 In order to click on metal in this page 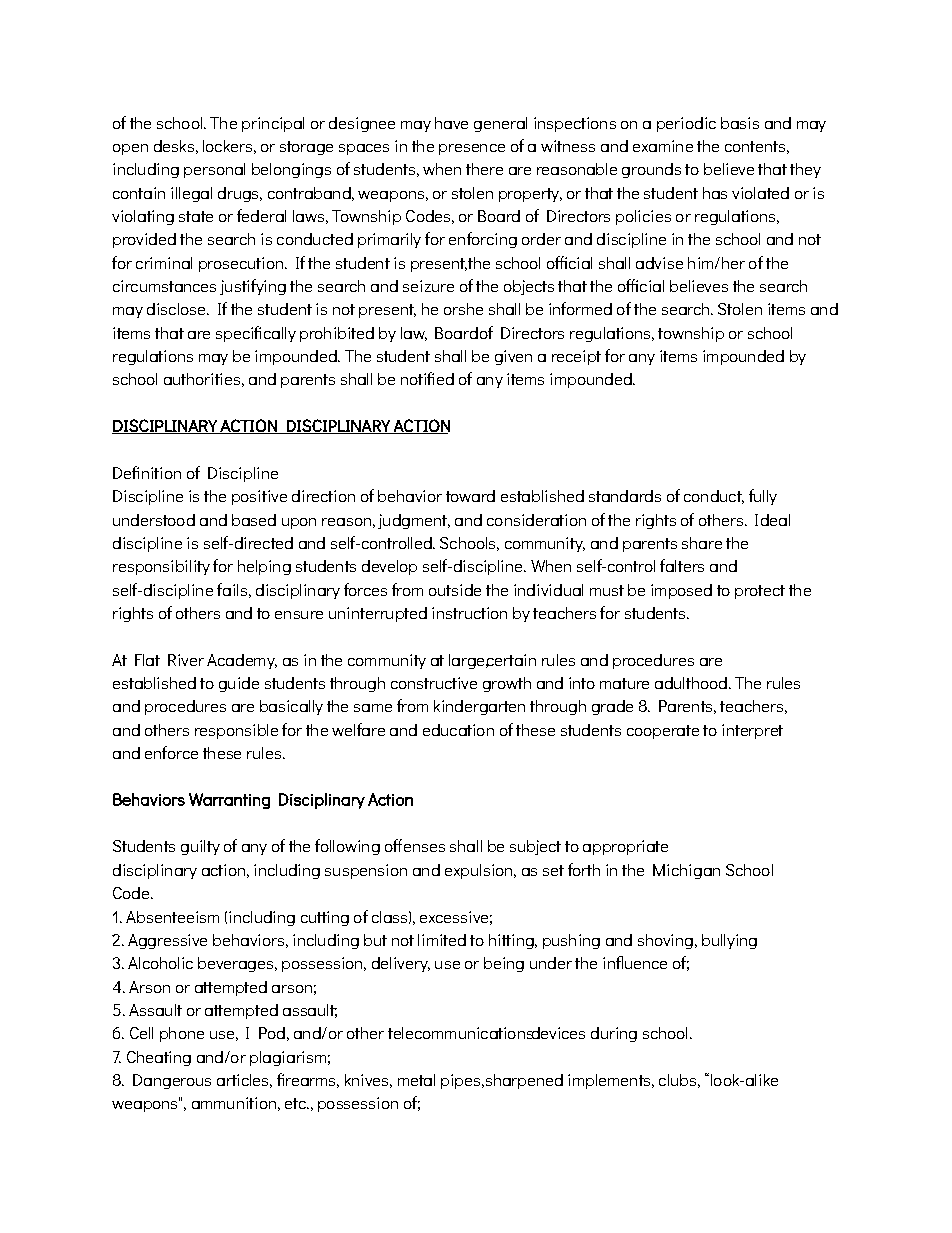, I will do `click(416, 1080)`.
